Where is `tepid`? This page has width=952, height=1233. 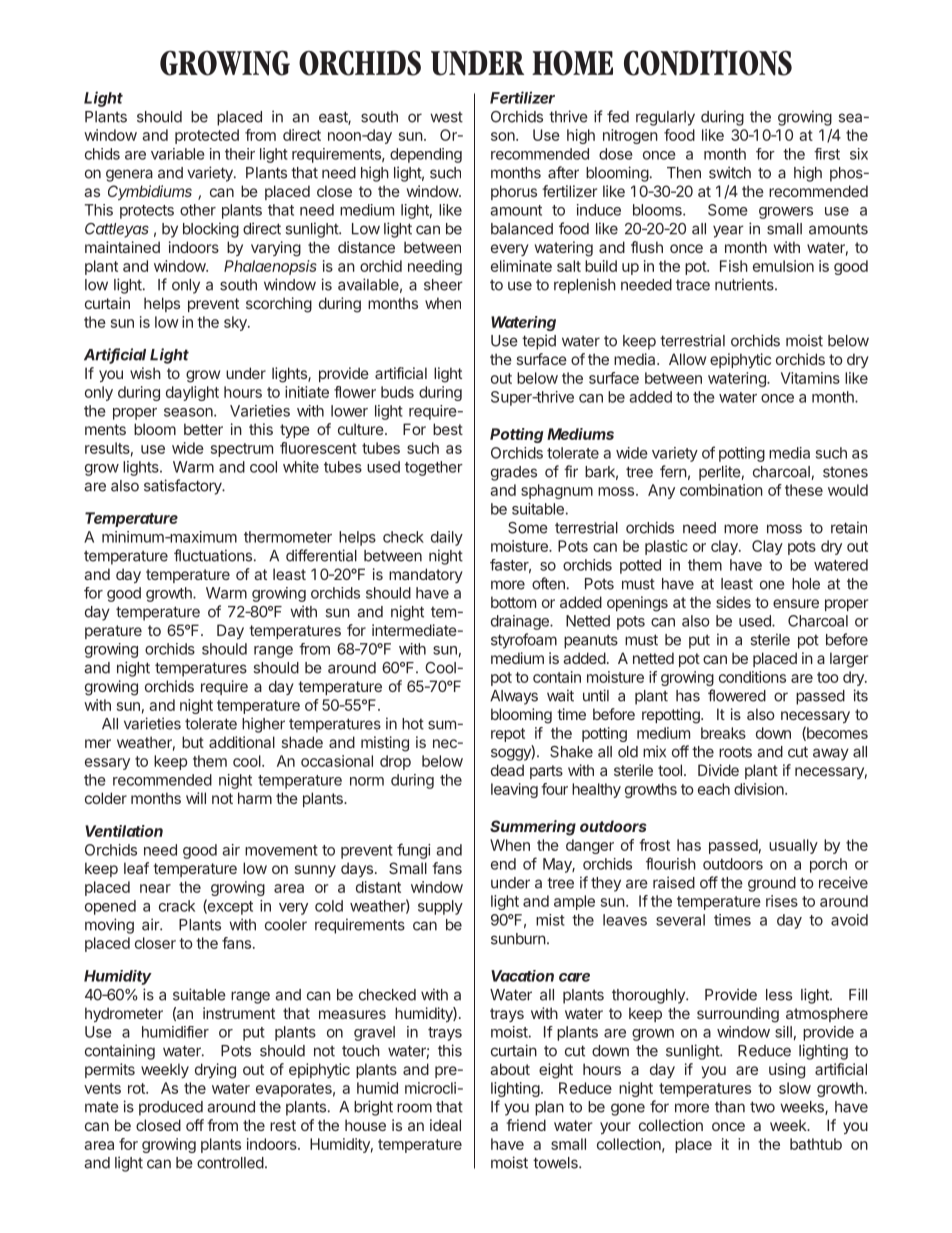 tepid is located at coordinates (539, 342).
